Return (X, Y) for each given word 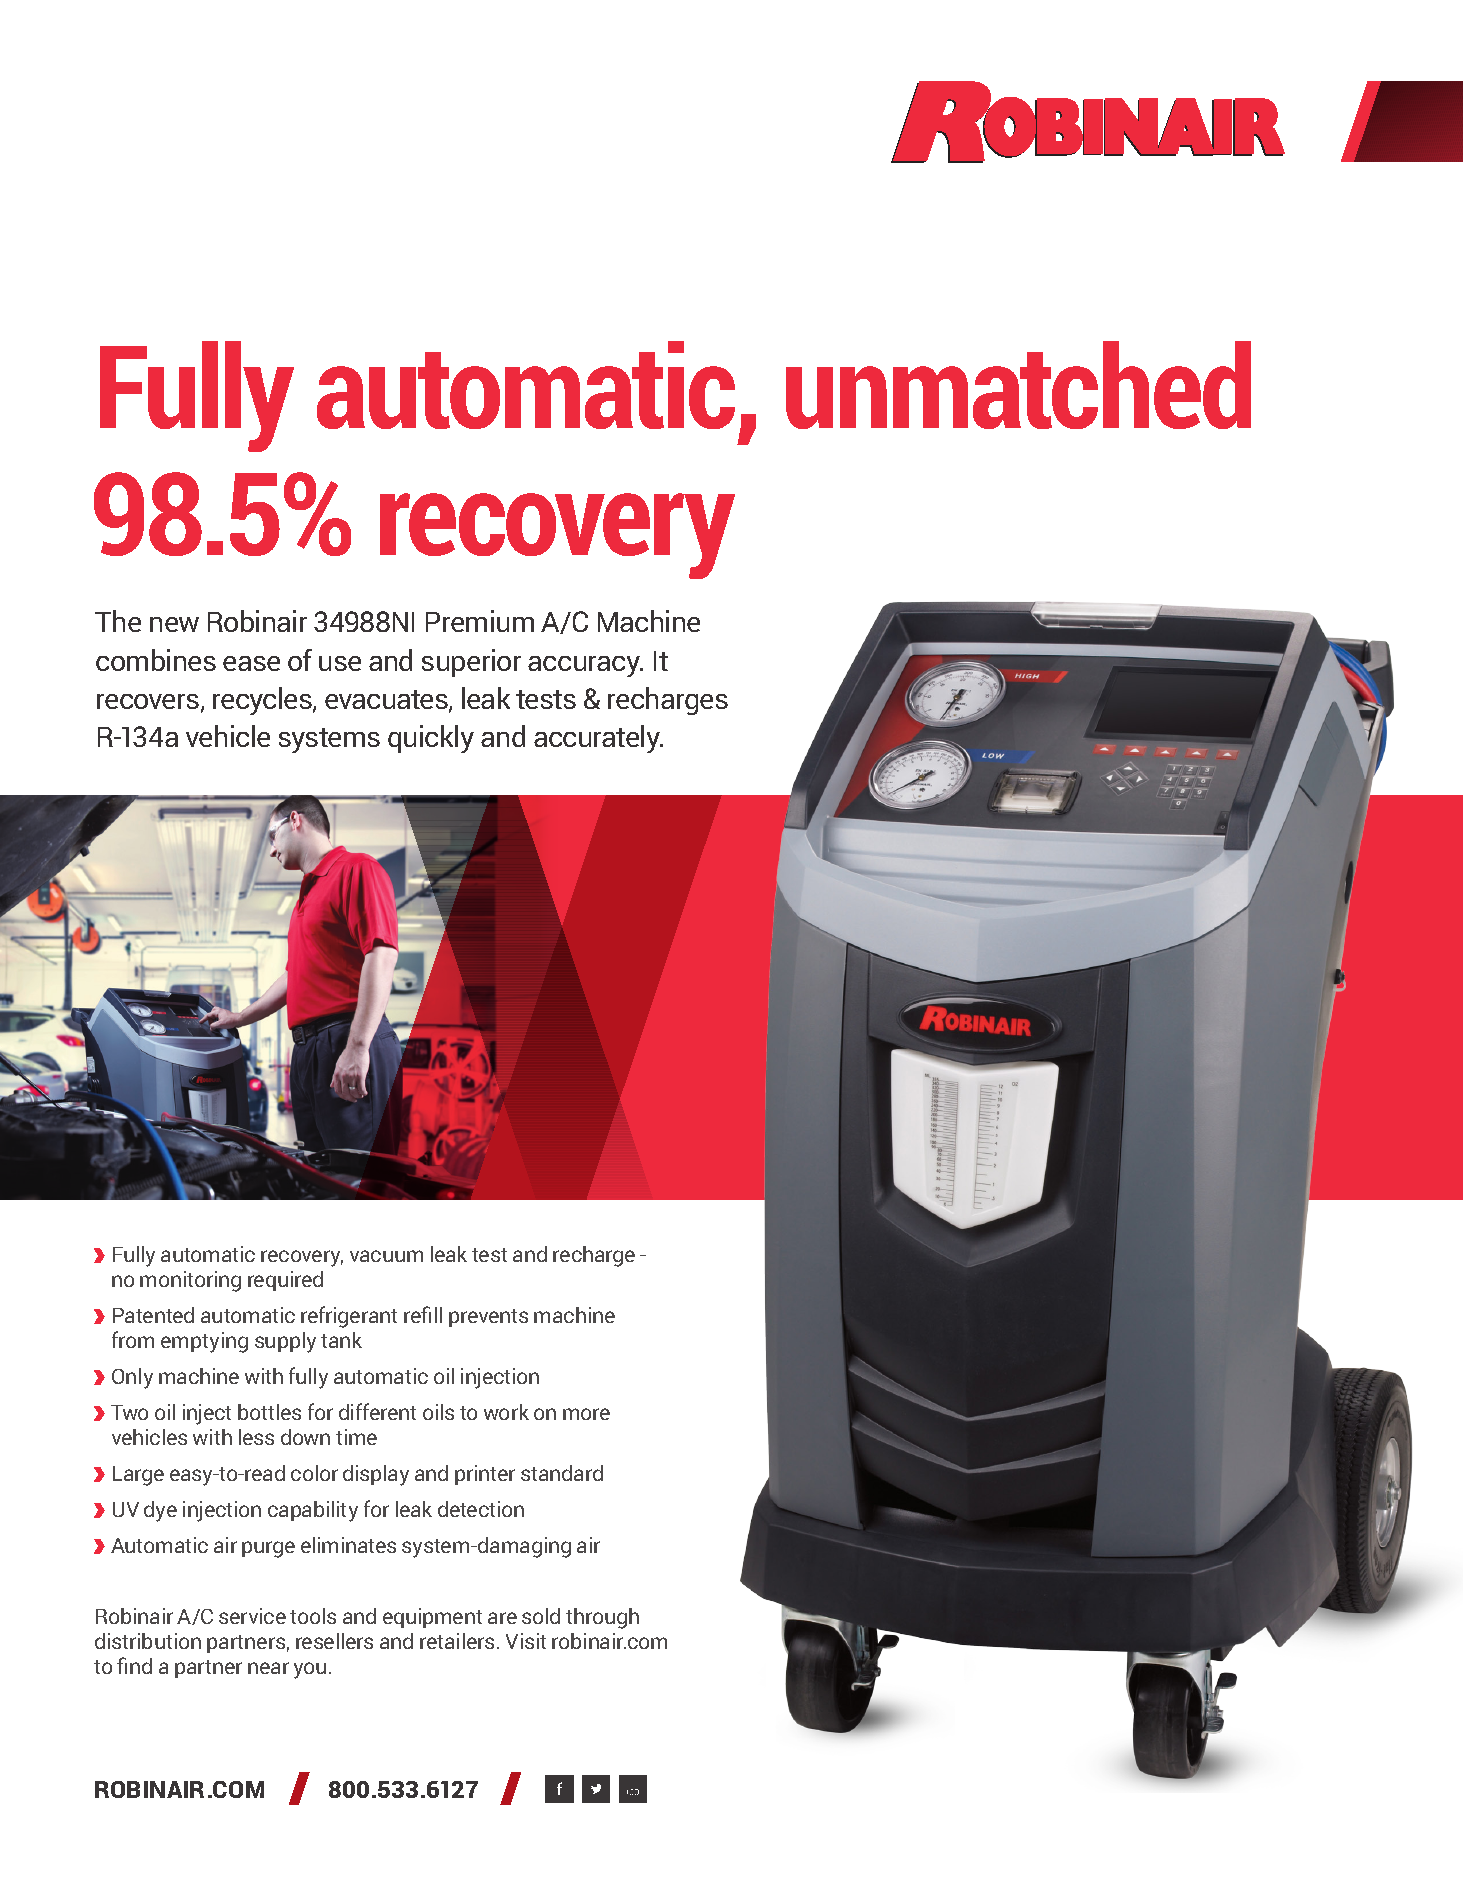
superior (471, 663)
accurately (598, 739)
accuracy (585, 666)
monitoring (190, 1281)
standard (562, 1473)
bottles (269, 1412)
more (586, 1414)
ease (251, 663)
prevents (488, 1318)
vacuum (386, 1256)
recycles (263, 701)
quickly (431, 739)
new (174, 624)
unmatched (1018, 385)
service (252, 1616)
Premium (480, 621)
